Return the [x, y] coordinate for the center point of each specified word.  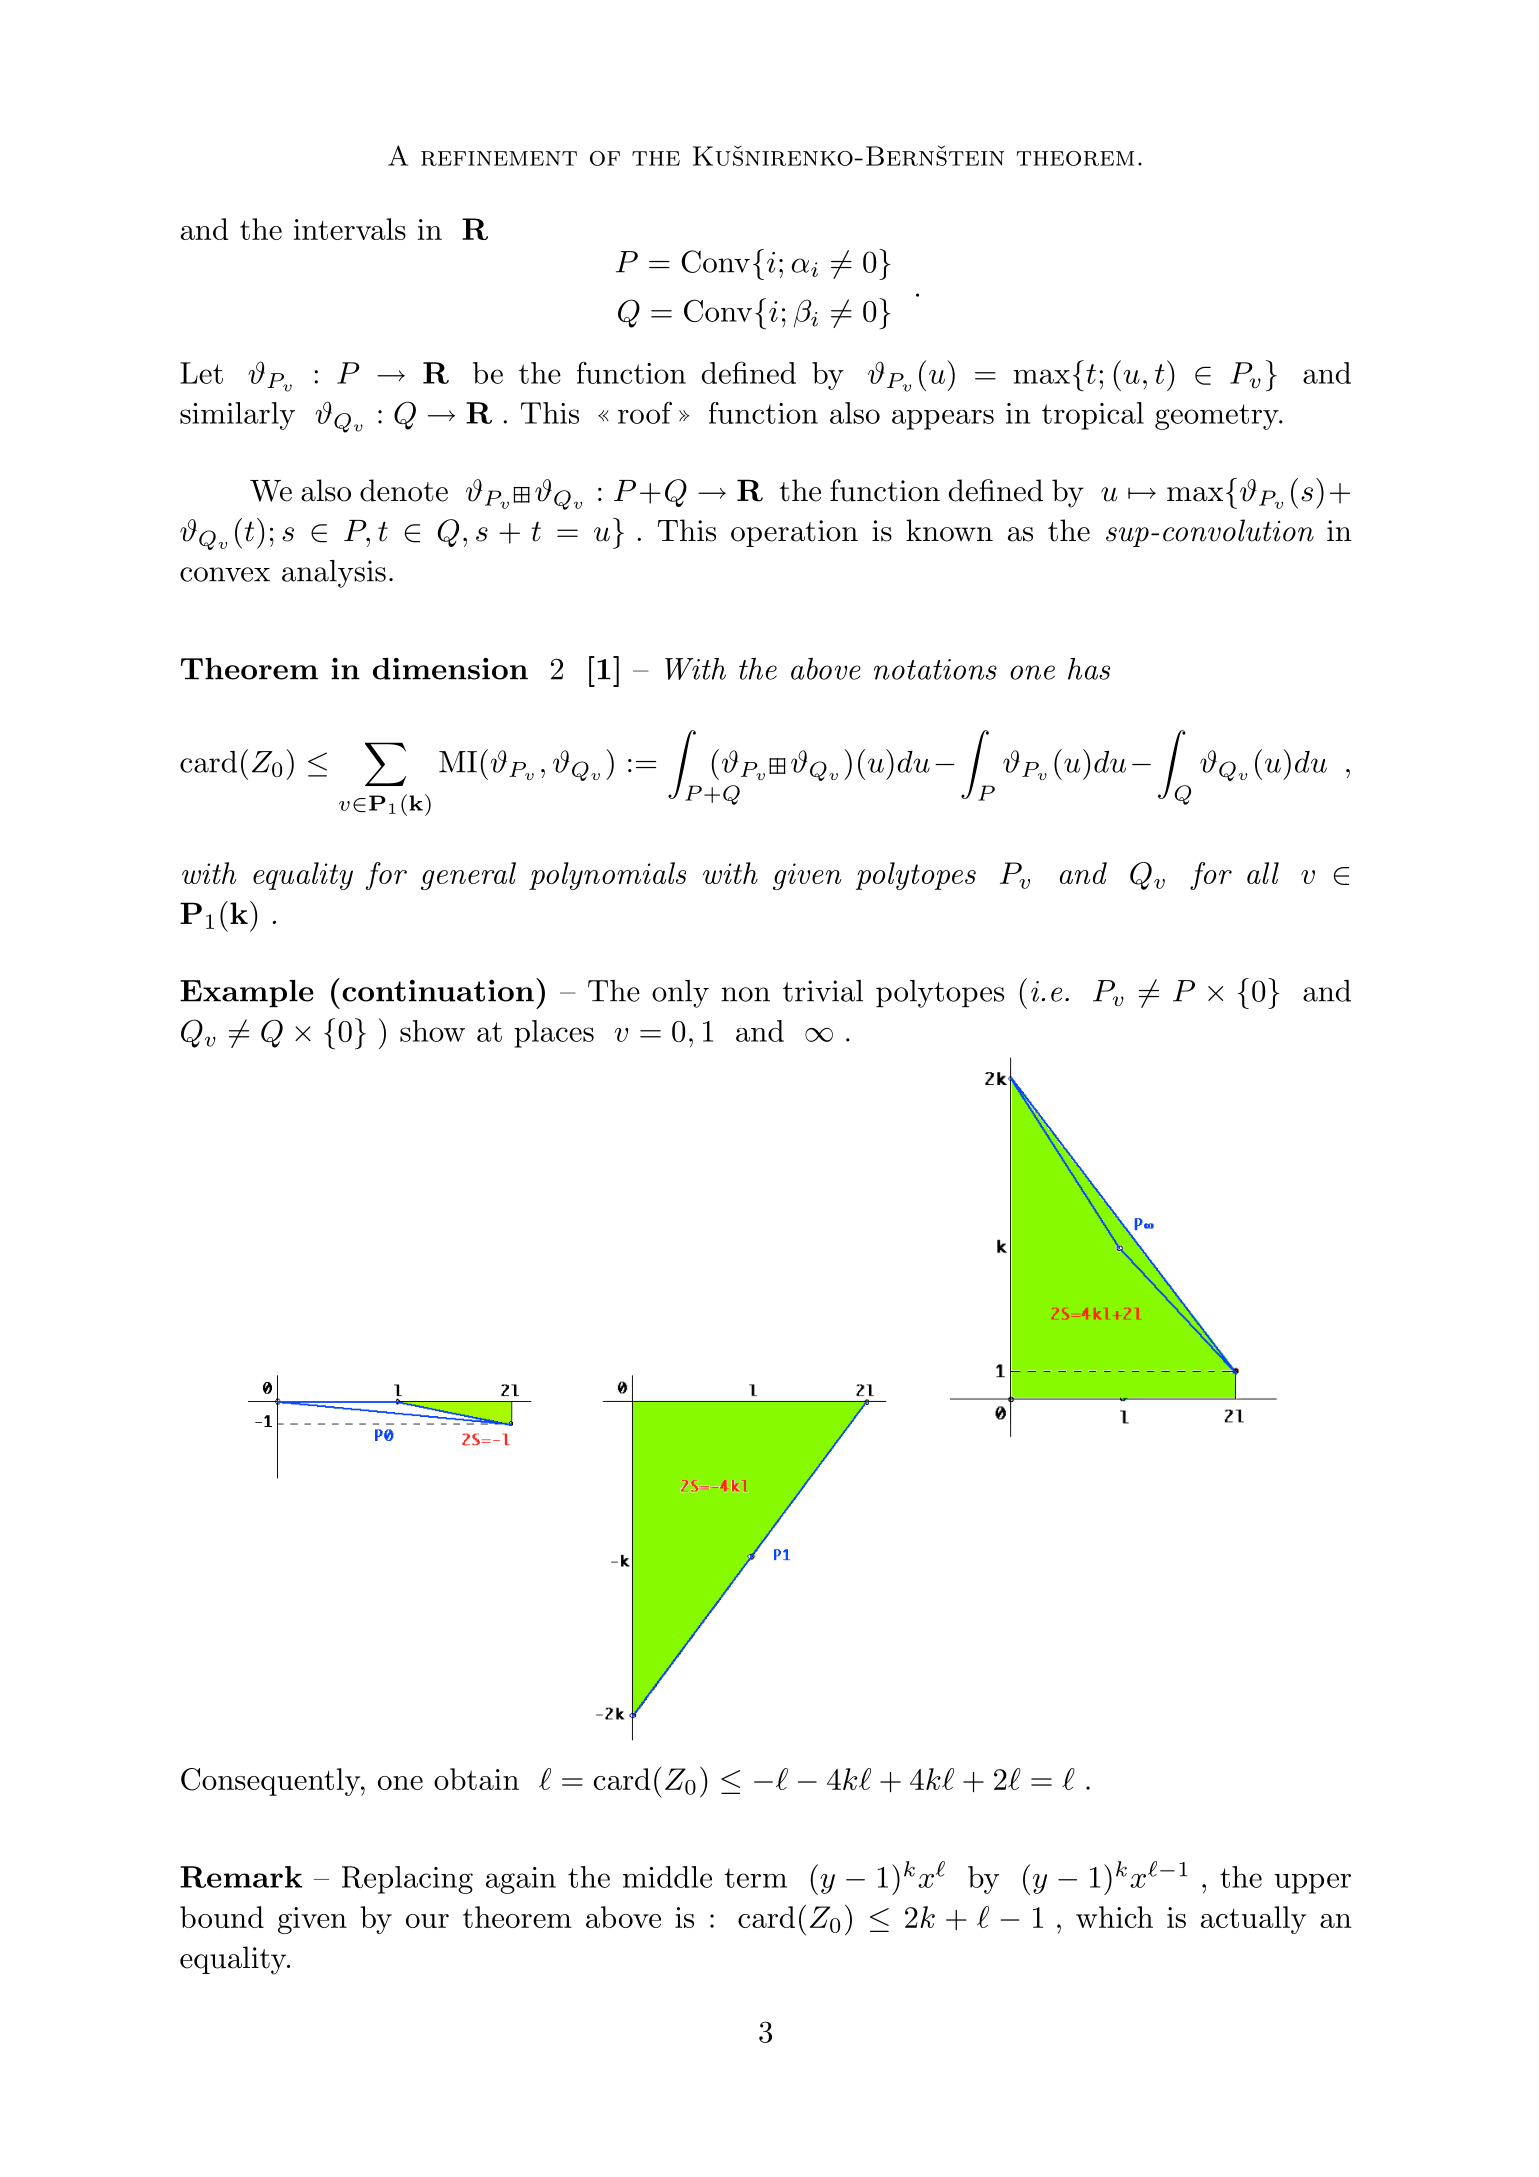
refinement [499, 158]
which [1114, 1917]
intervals [350, 229]
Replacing [407, 1880]
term [755, 1878]
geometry [1218, 417]
